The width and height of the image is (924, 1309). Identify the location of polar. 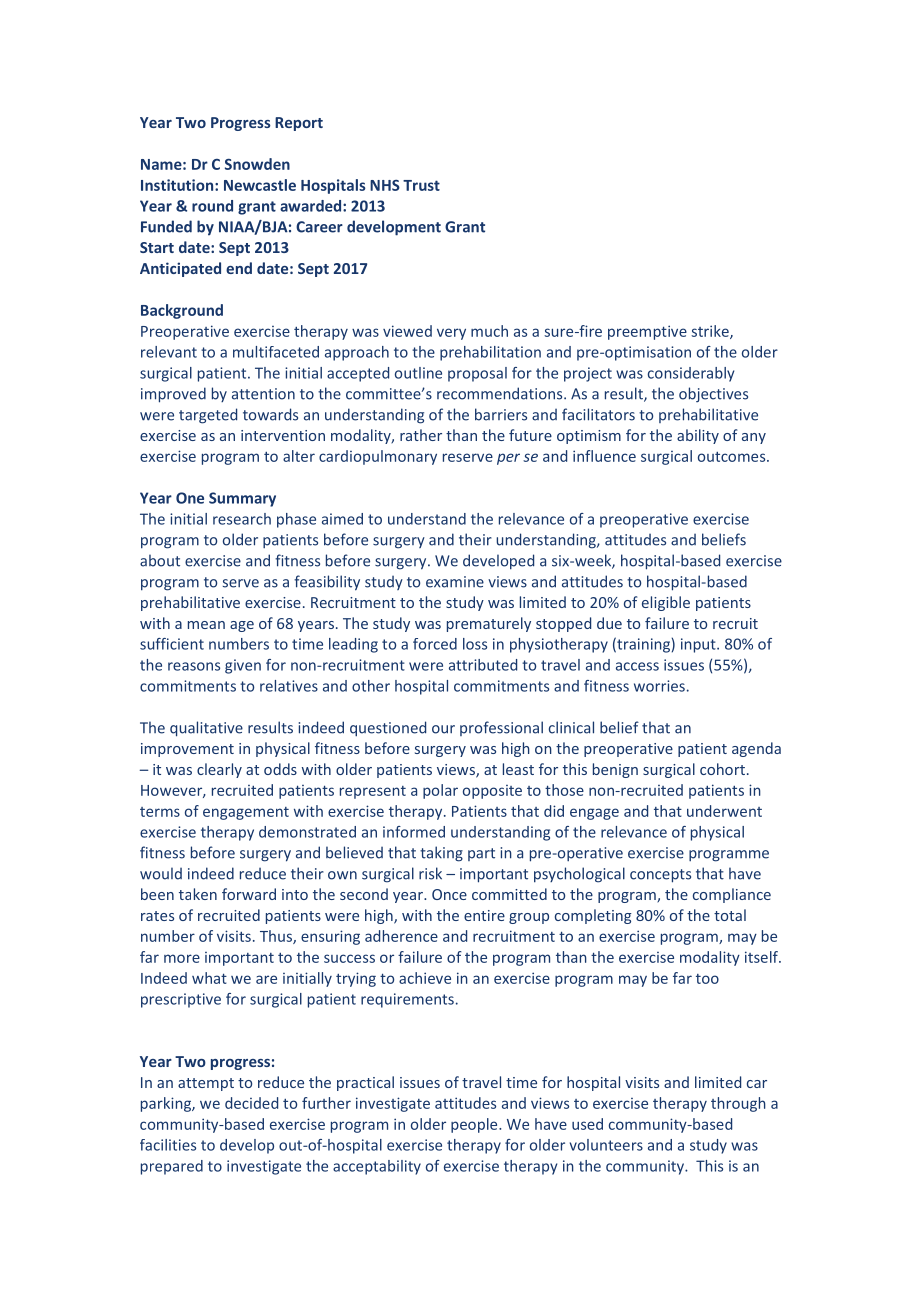
(440, 791).
